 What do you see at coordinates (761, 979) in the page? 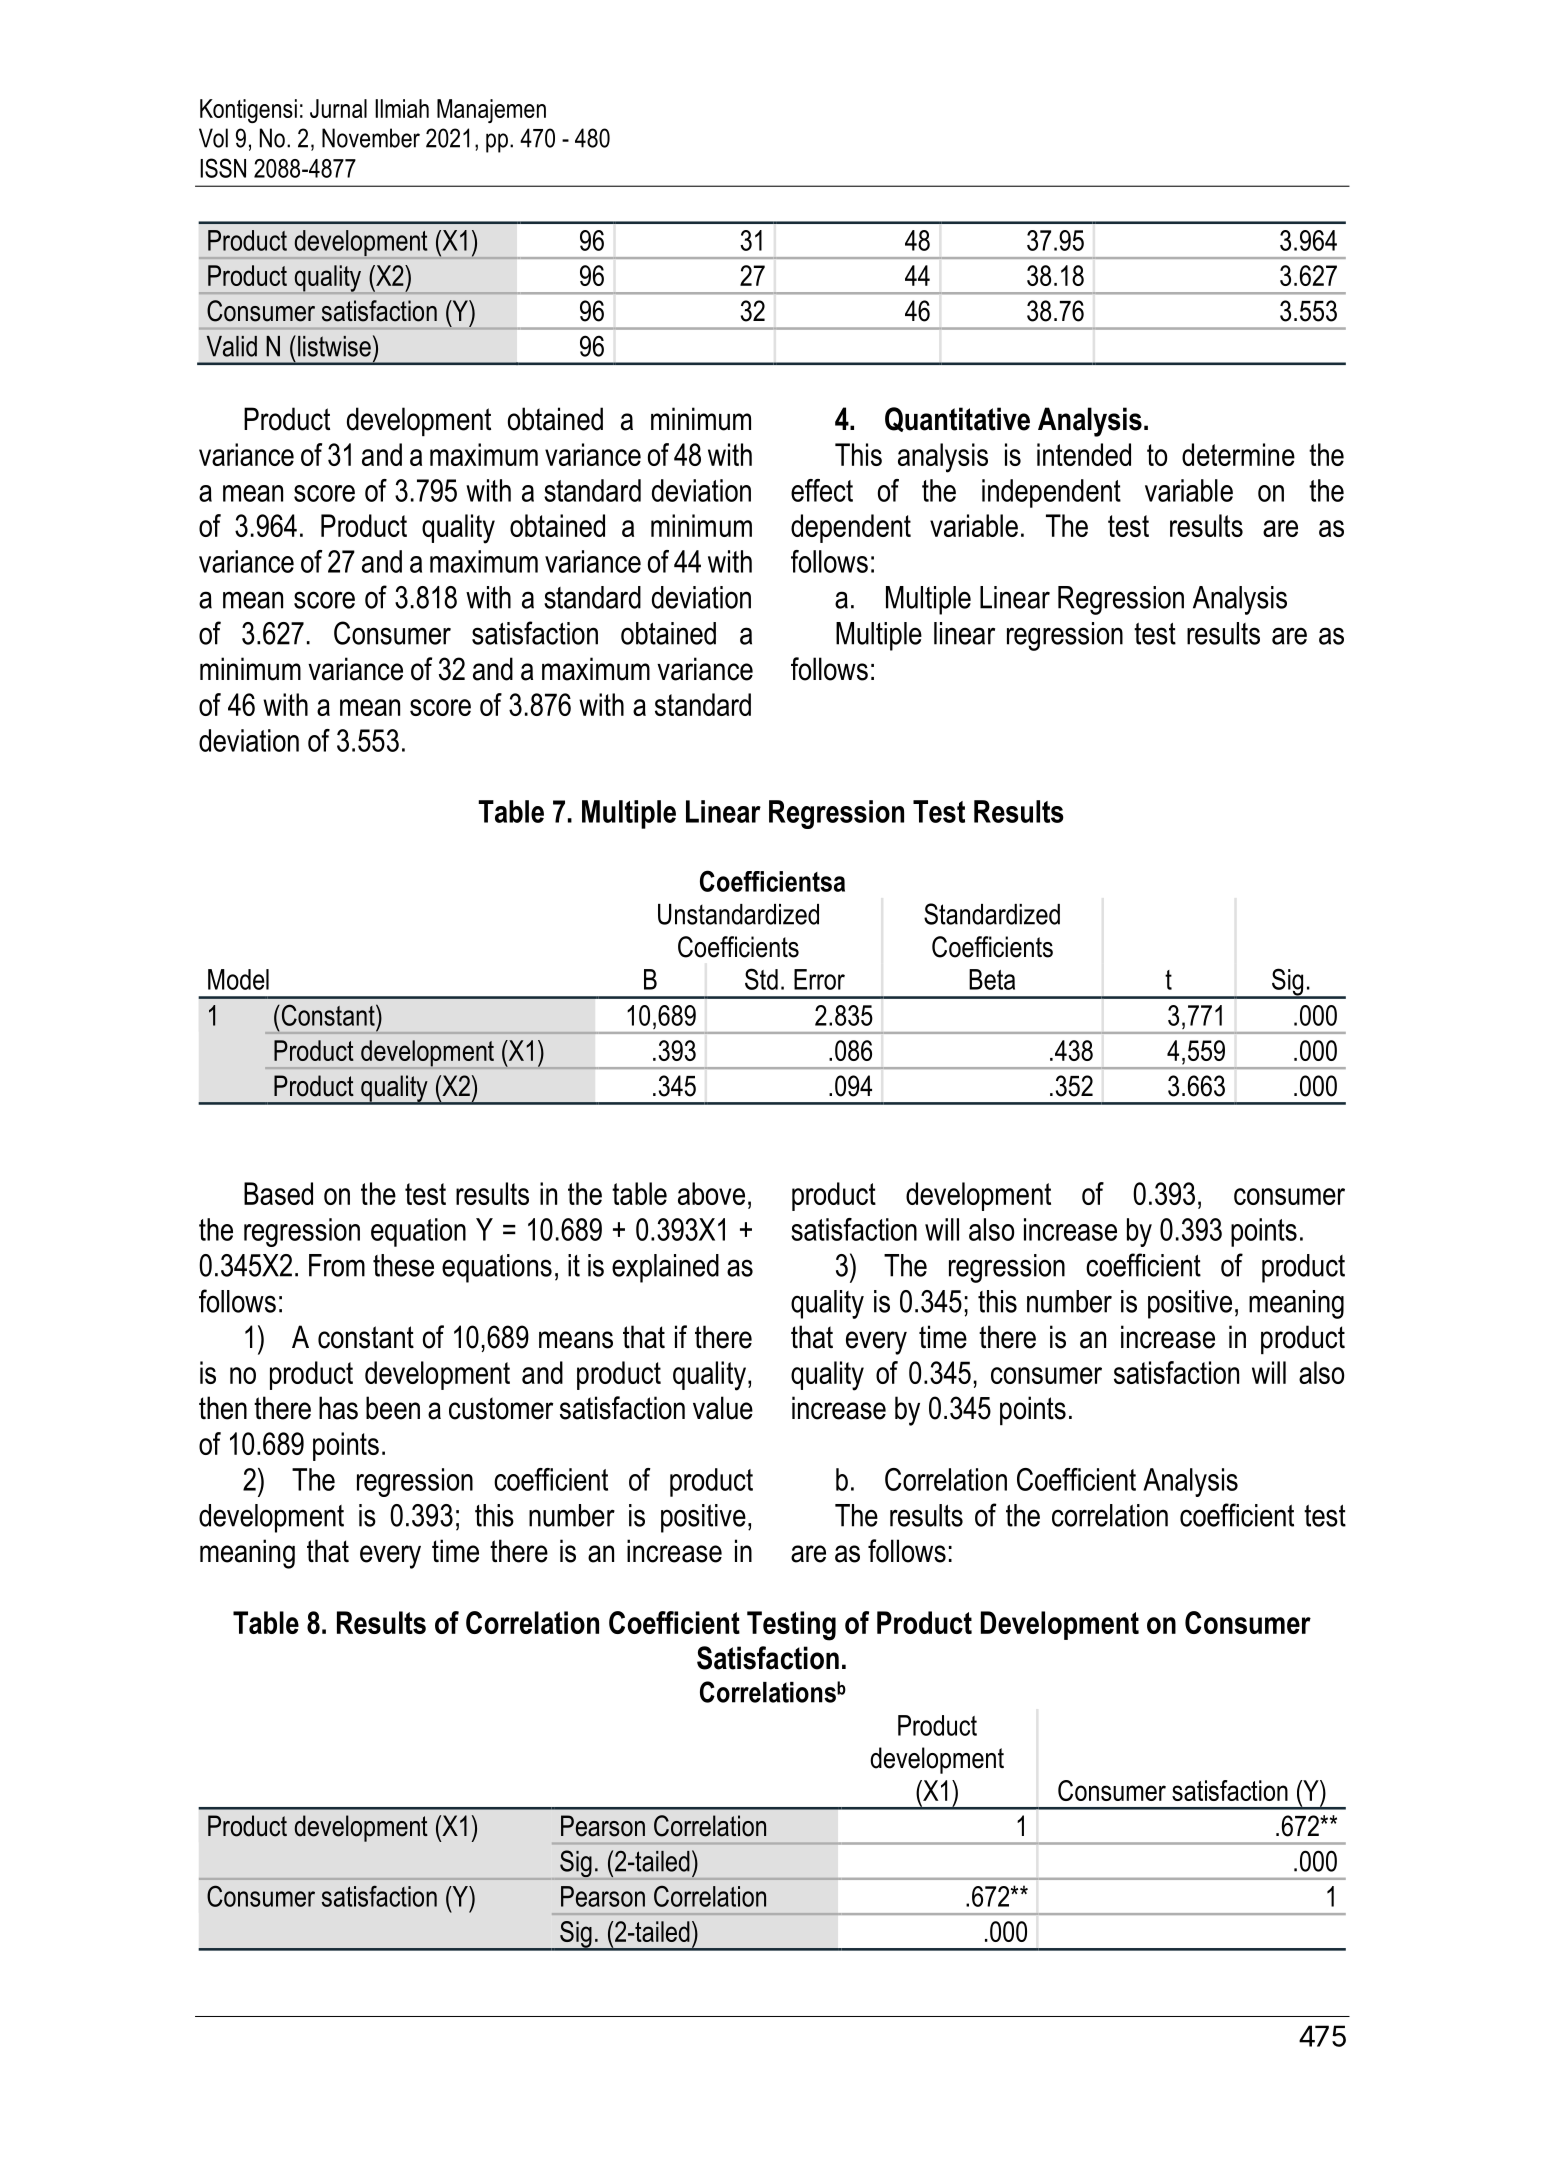
I see `Std` at bounding box center [761, 979].
